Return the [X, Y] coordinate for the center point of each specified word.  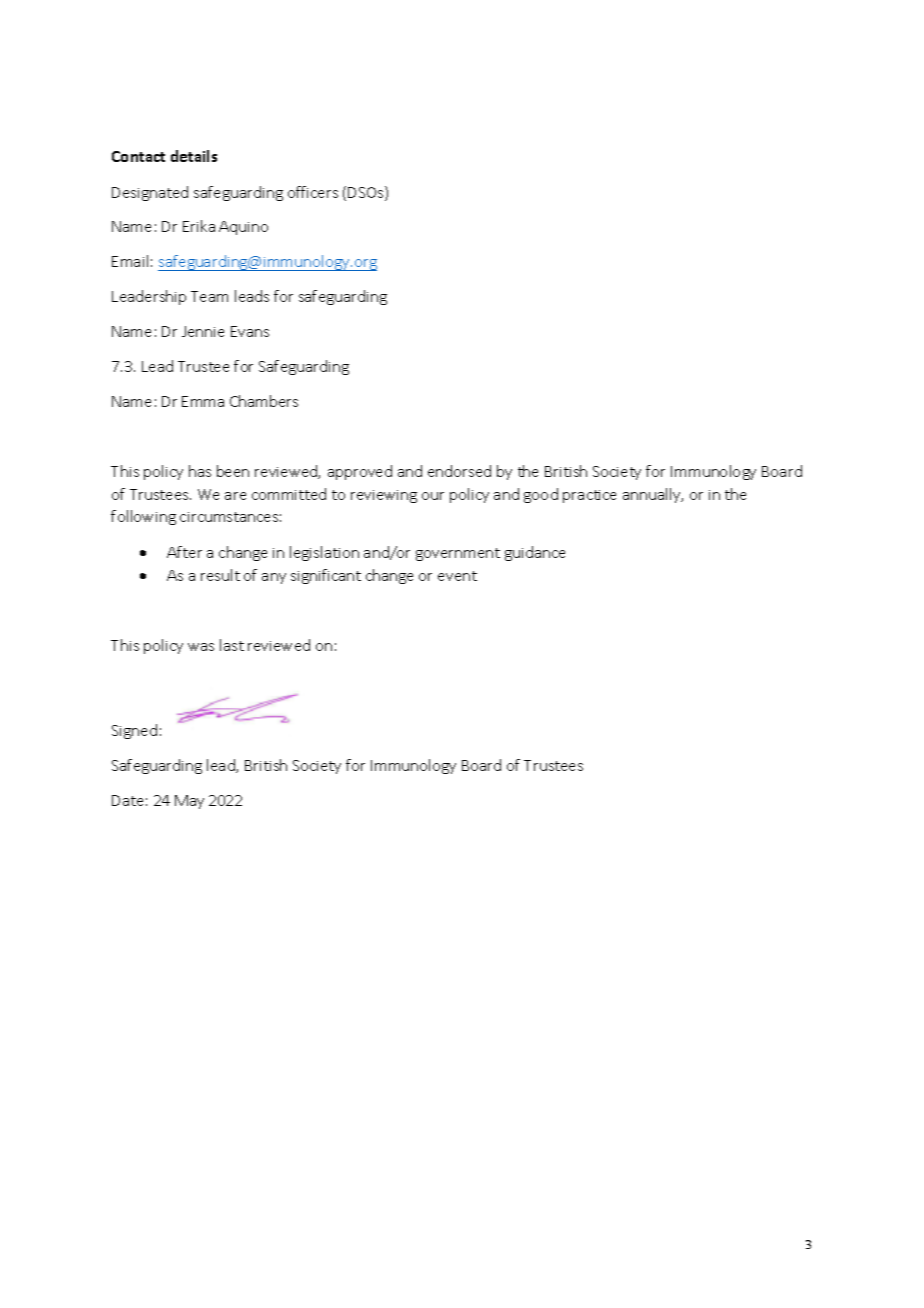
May [189, 802]
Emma [203, 401]
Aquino [243, 228]
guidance [535, 553]
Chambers [264, 401]
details [194, 156]
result [220, 575]
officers [313, 192]
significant [326, 576]
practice [589, 496]
